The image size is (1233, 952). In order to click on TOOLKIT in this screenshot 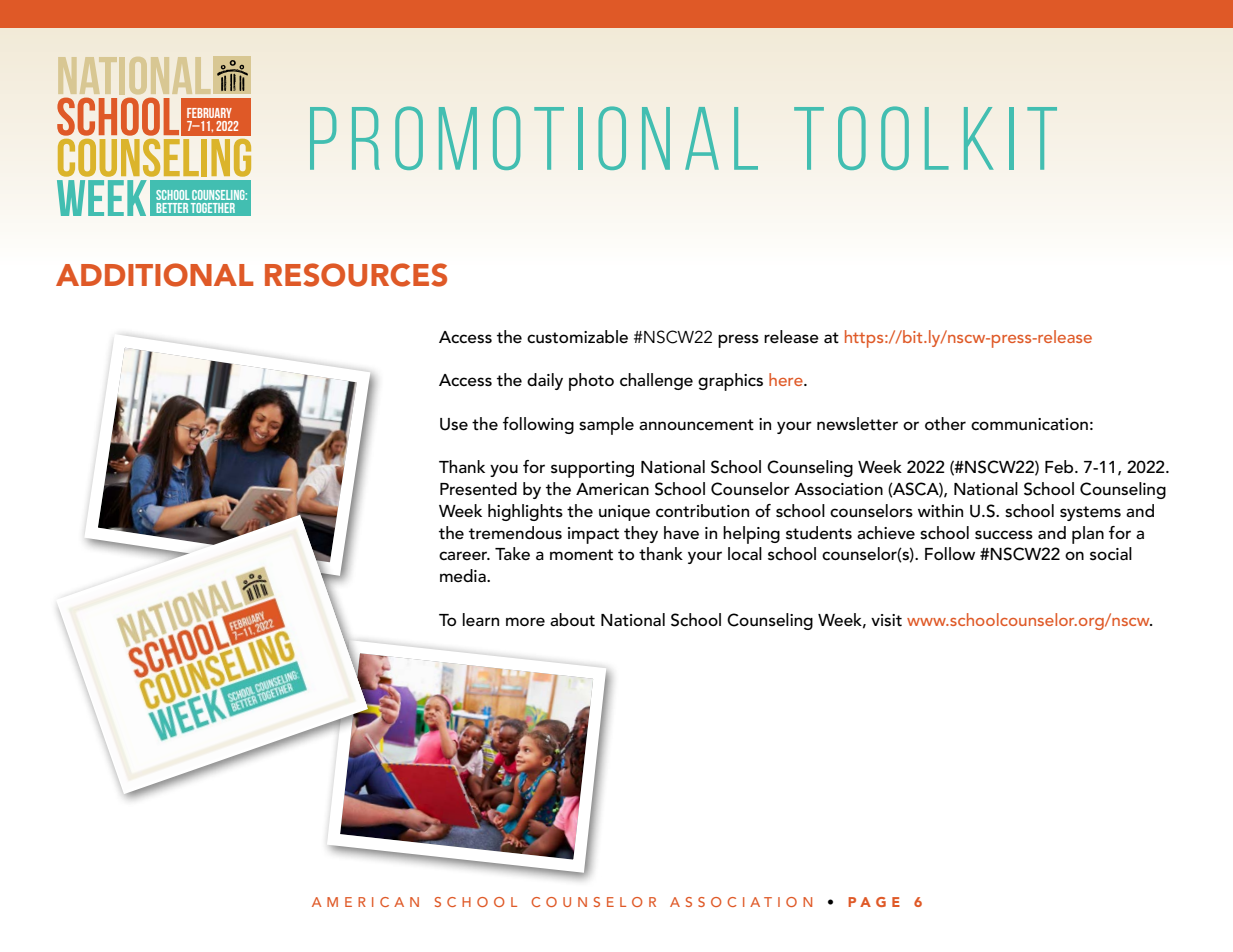, I will do `click(925, 138)`.
